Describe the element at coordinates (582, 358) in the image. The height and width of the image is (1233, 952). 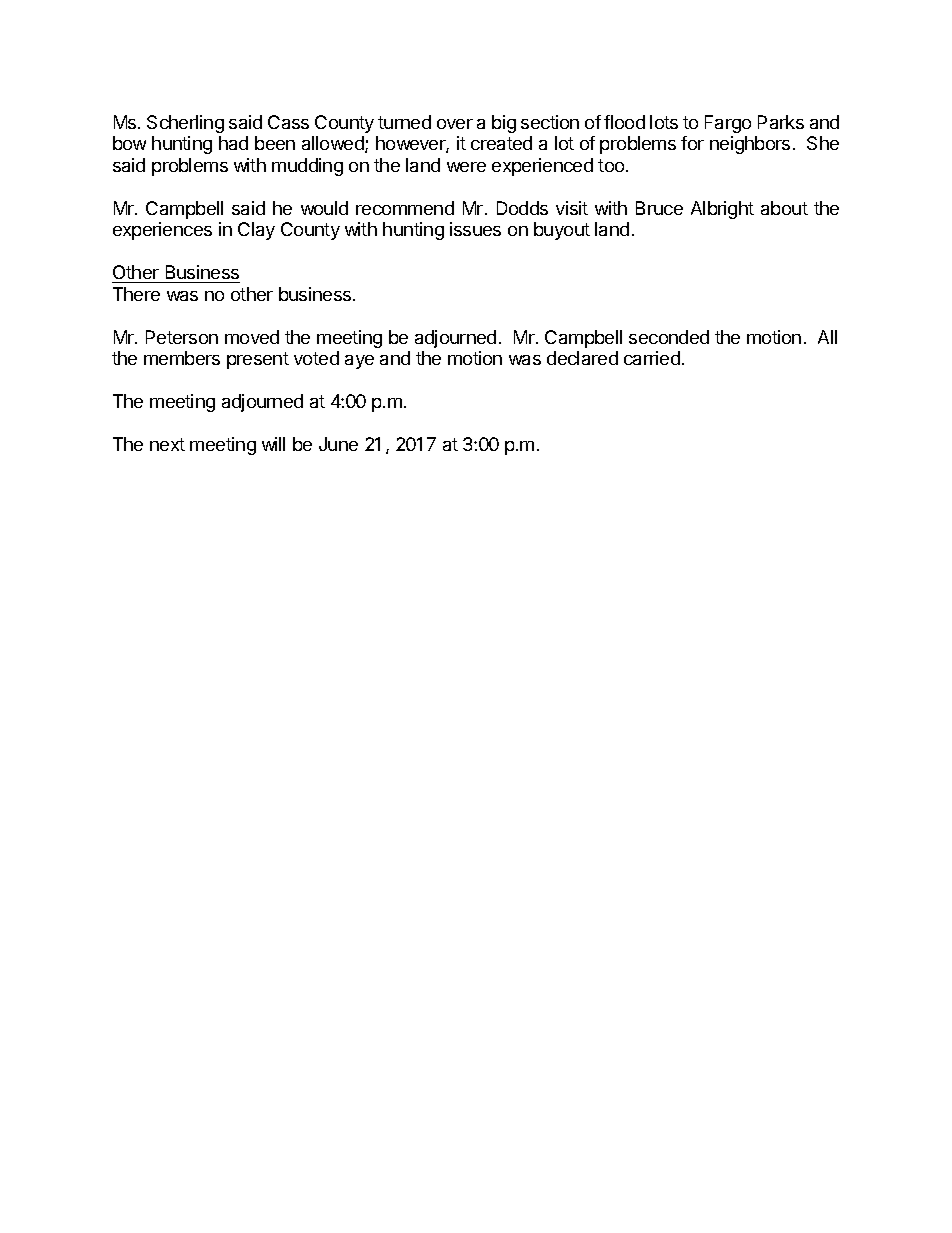
I see `declared` at that location.
